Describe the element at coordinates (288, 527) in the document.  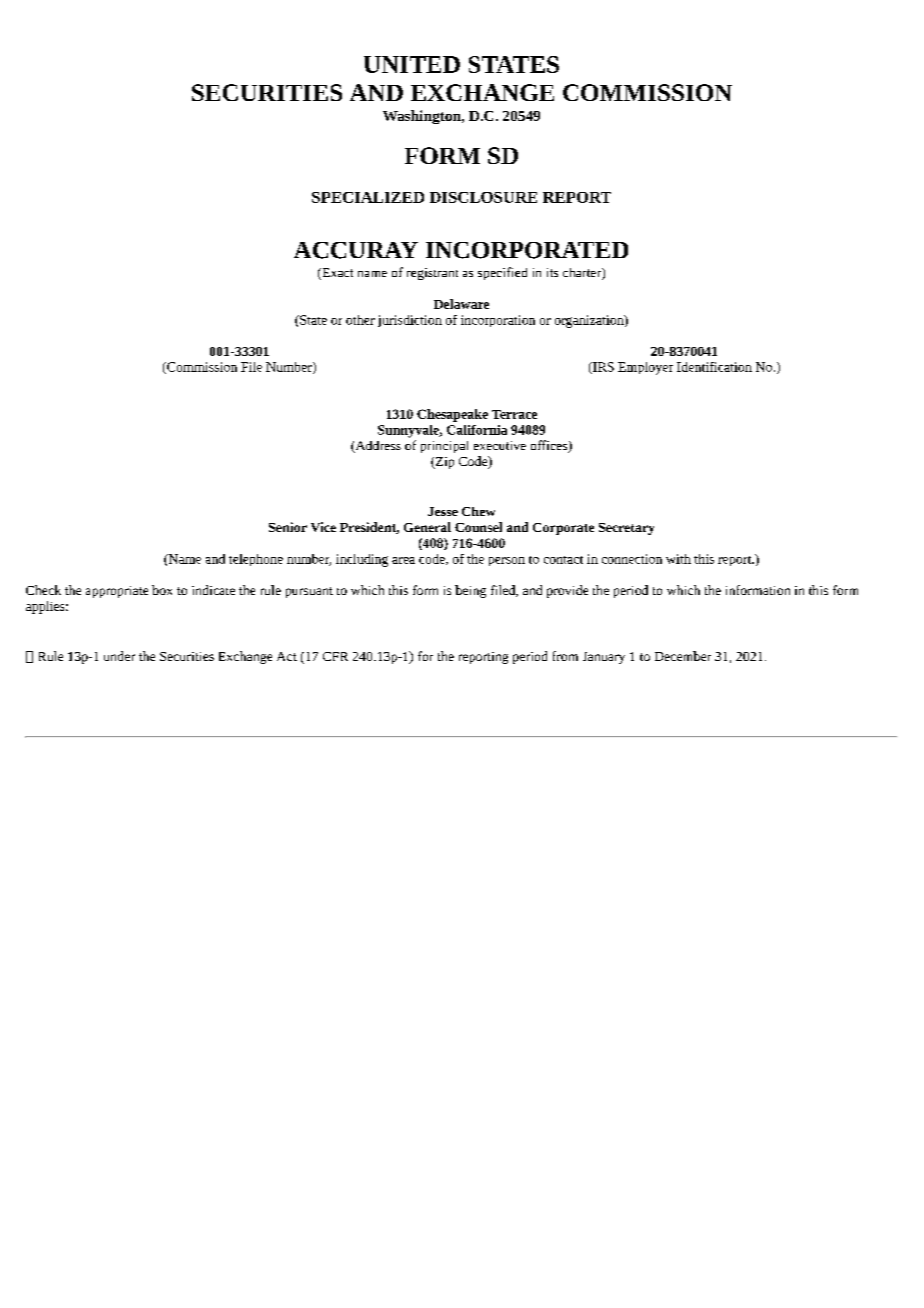
I see `Senior` at that location.
